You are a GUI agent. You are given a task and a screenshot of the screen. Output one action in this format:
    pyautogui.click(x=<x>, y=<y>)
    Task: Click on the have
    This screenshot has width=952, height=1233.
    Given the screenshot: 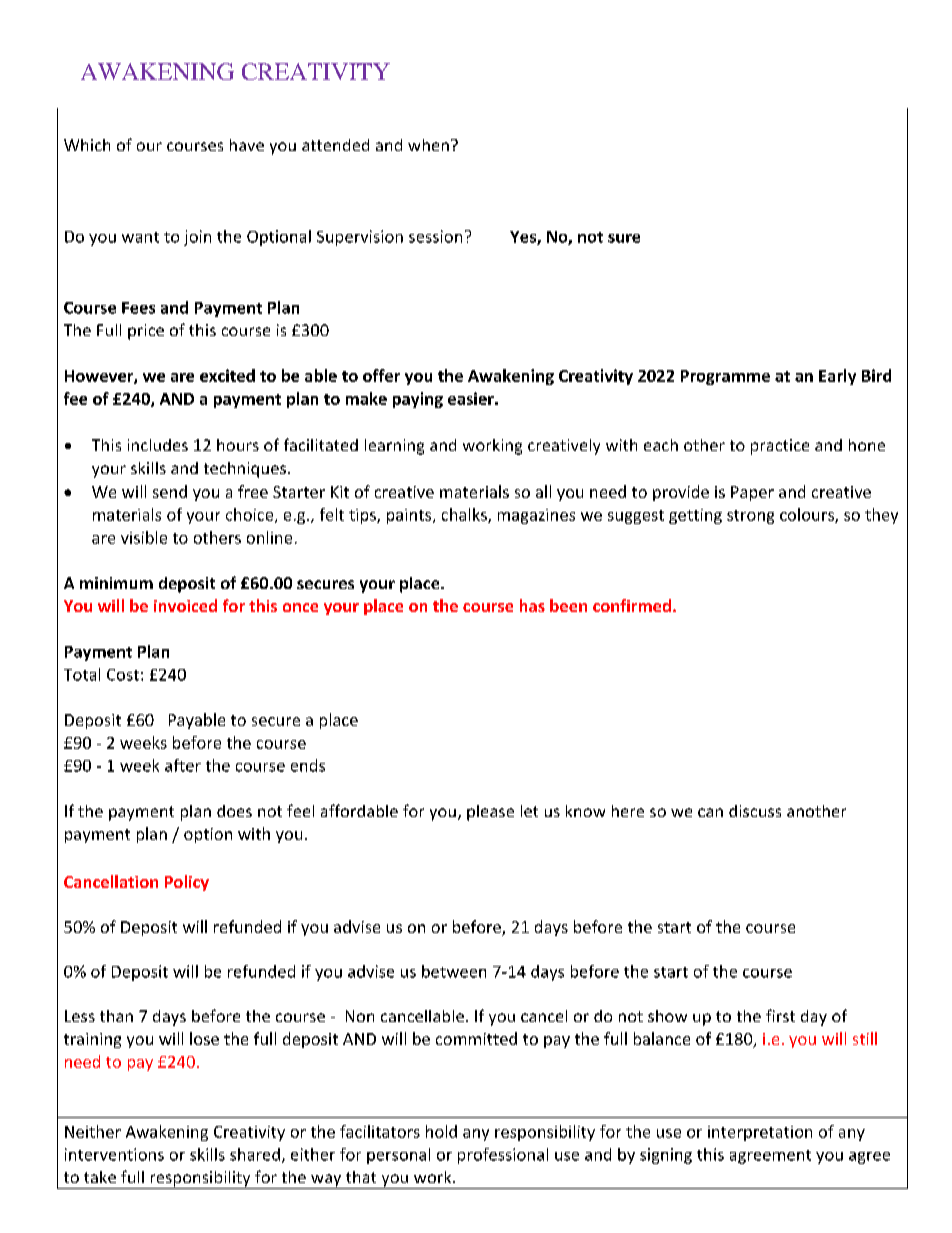 What is the action you would take?
    pyautogui.click(x=247, y=145)
